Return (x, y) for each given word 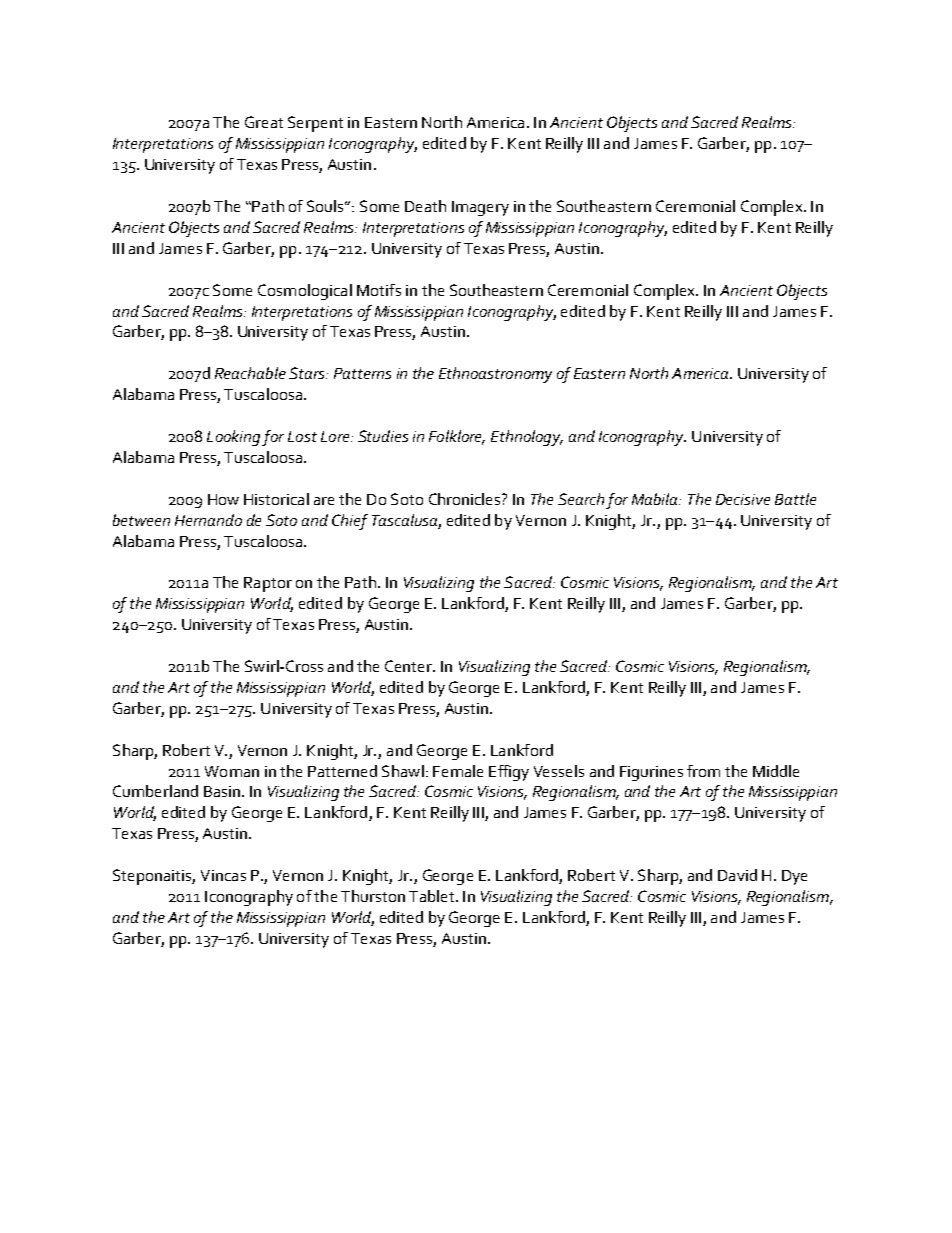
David (737, 875)
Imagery (480, 208)
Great (264, 122)
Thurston (373, 896)
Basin (222, 791)
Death (425, 206)
